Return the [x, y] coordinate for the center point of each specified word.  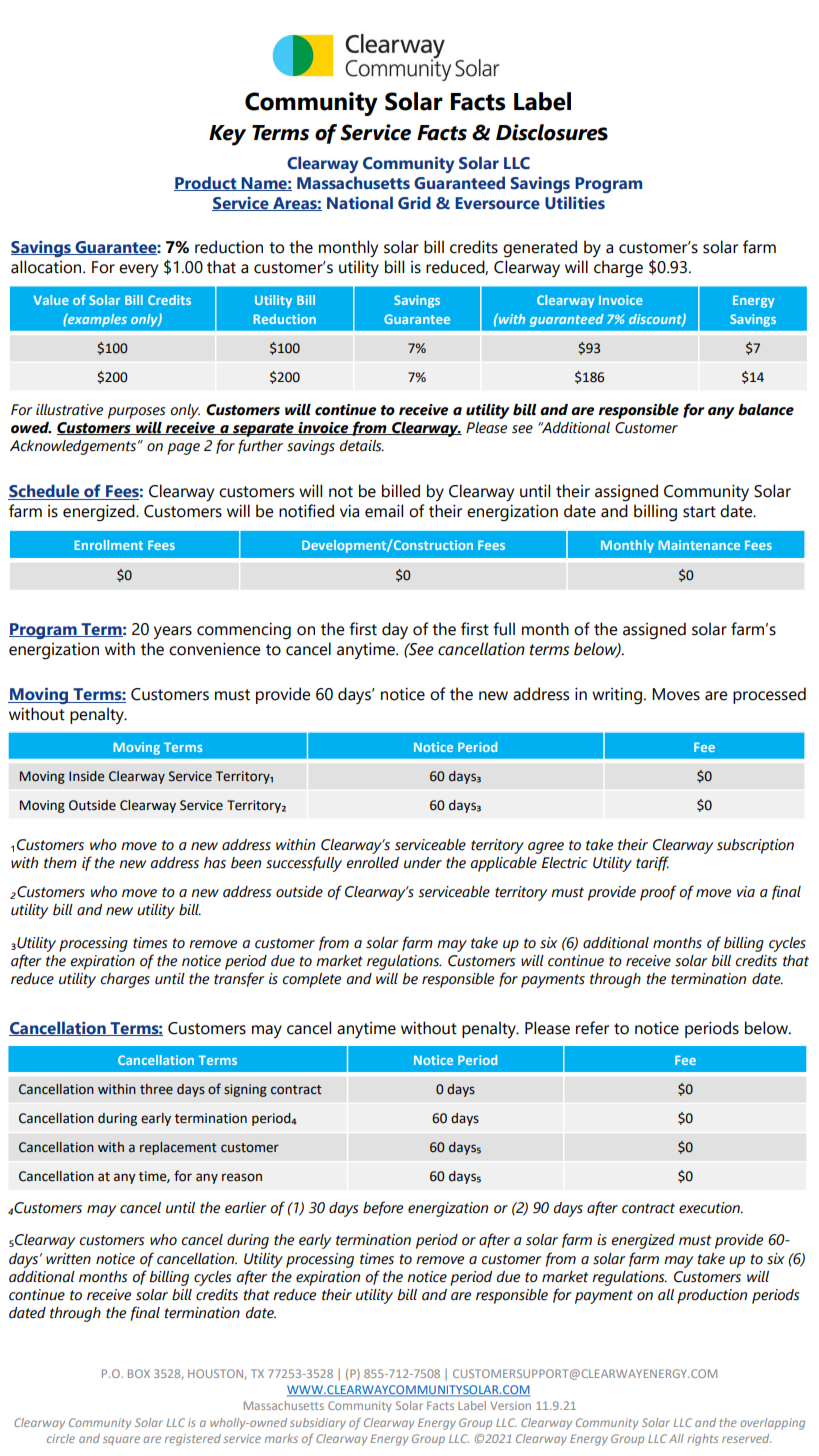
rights [702, 1440]
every [138, 270]
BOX [139, 1373]
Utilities [575, 203]
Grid [414, 203]
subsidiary [318, 1424]
